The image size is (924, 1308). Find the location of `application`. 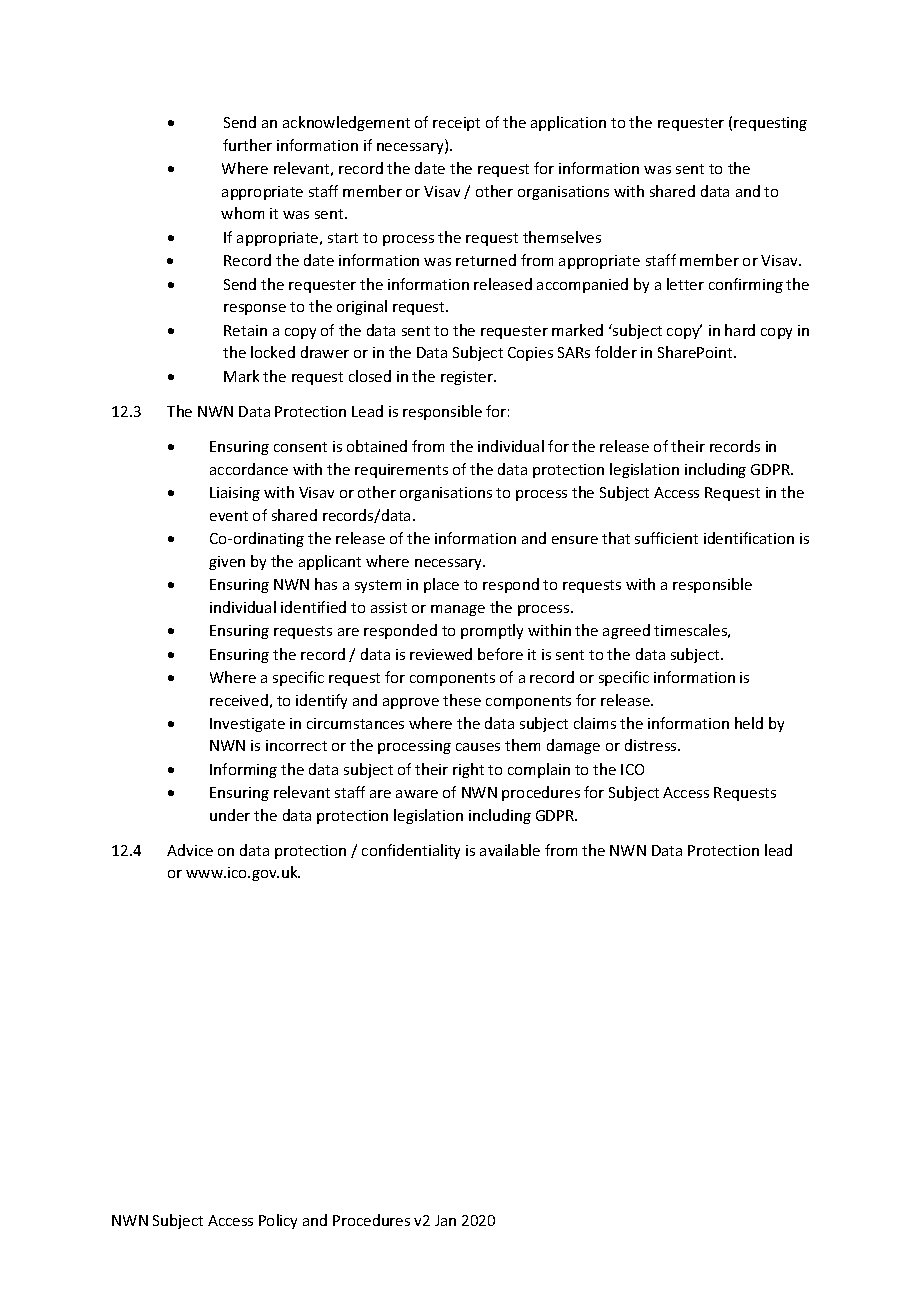

application is located at coordinates (568, 123).
